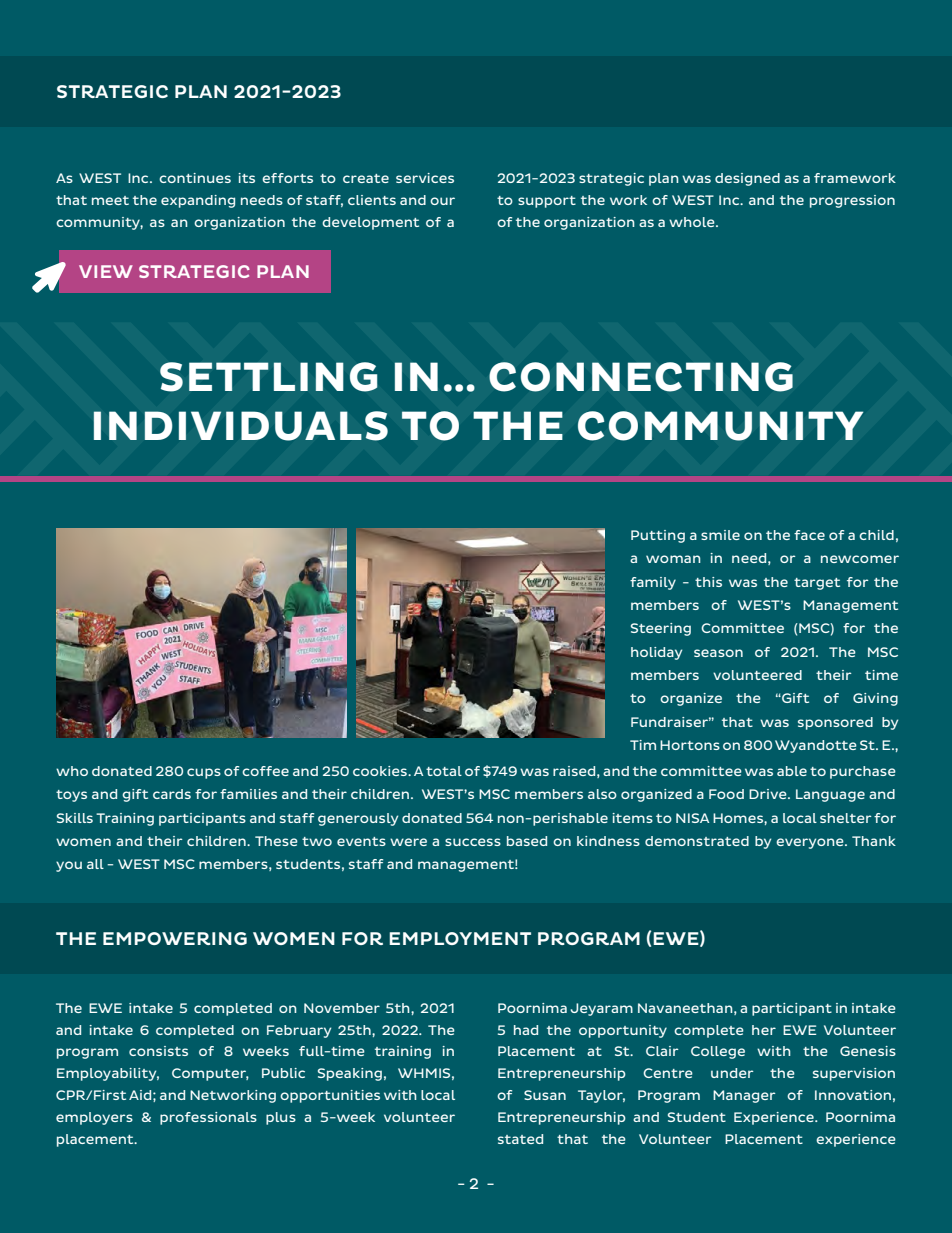 This screenshot has width=952, height=1233. What do you see at coordinates (718, 653) in the screenshot?
I see `season` at bounding box center [718, 653].
